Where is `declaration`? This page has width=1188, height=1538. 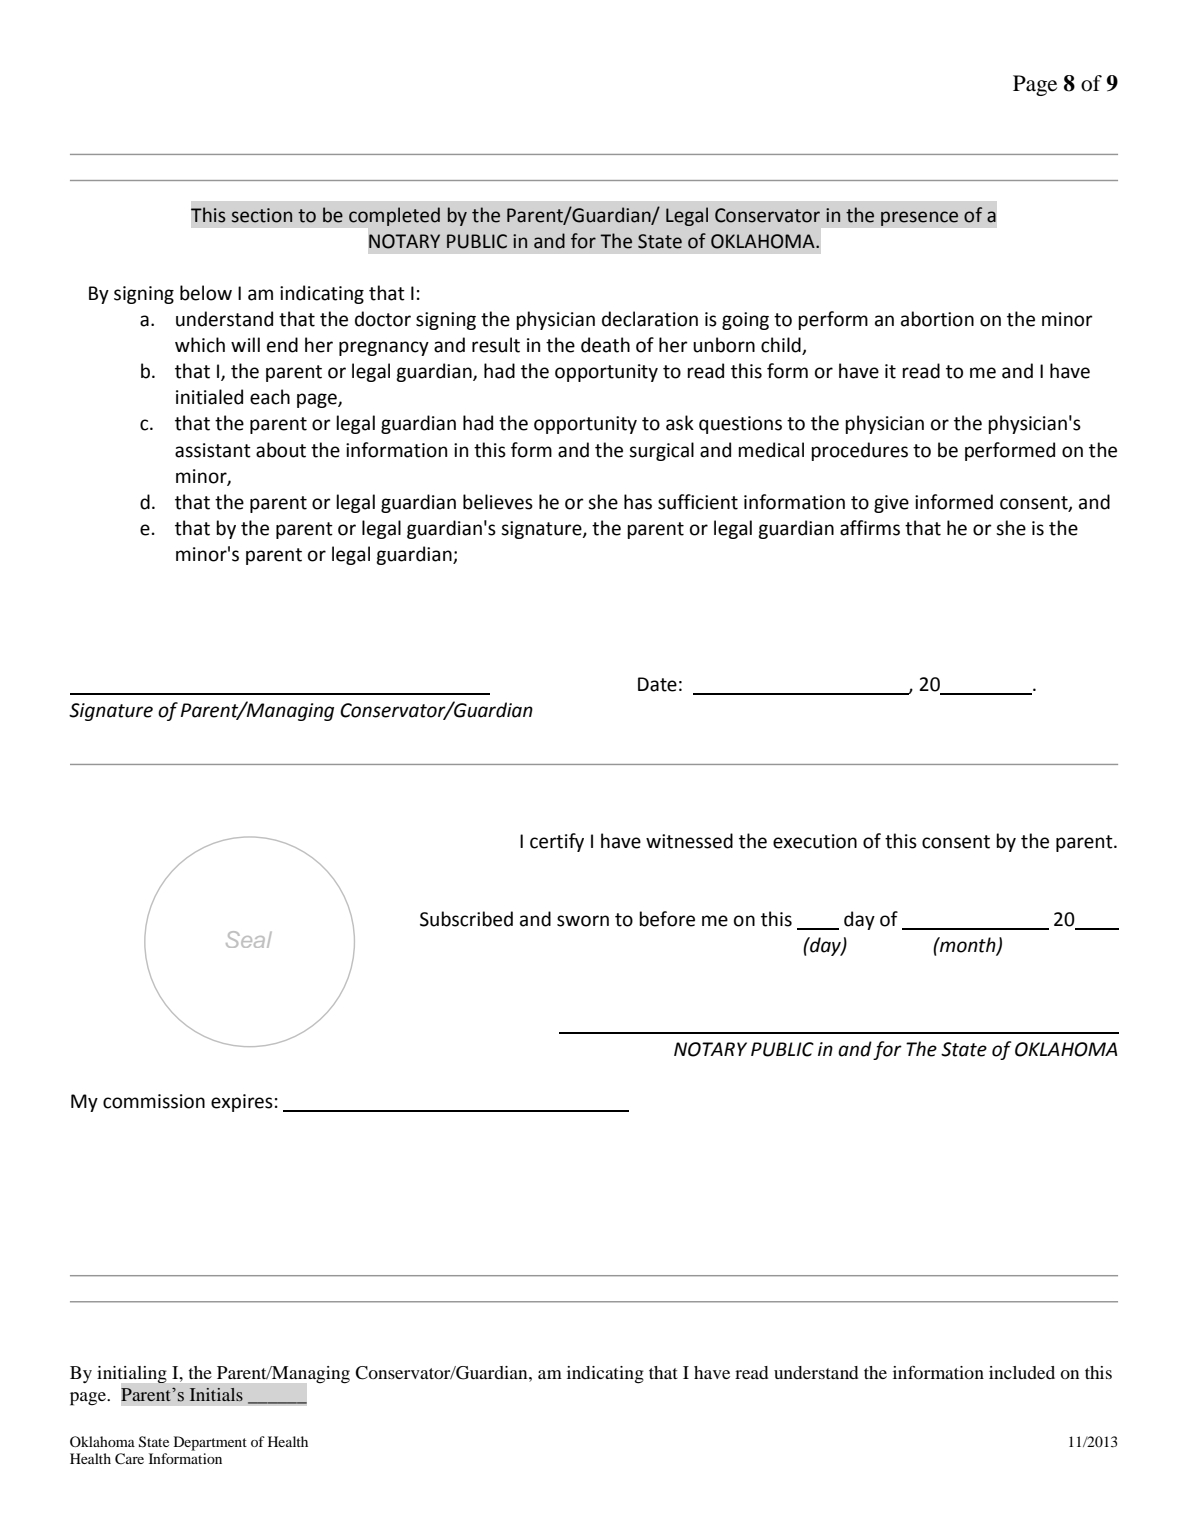
declaration is located at coordinates (650, 319).
